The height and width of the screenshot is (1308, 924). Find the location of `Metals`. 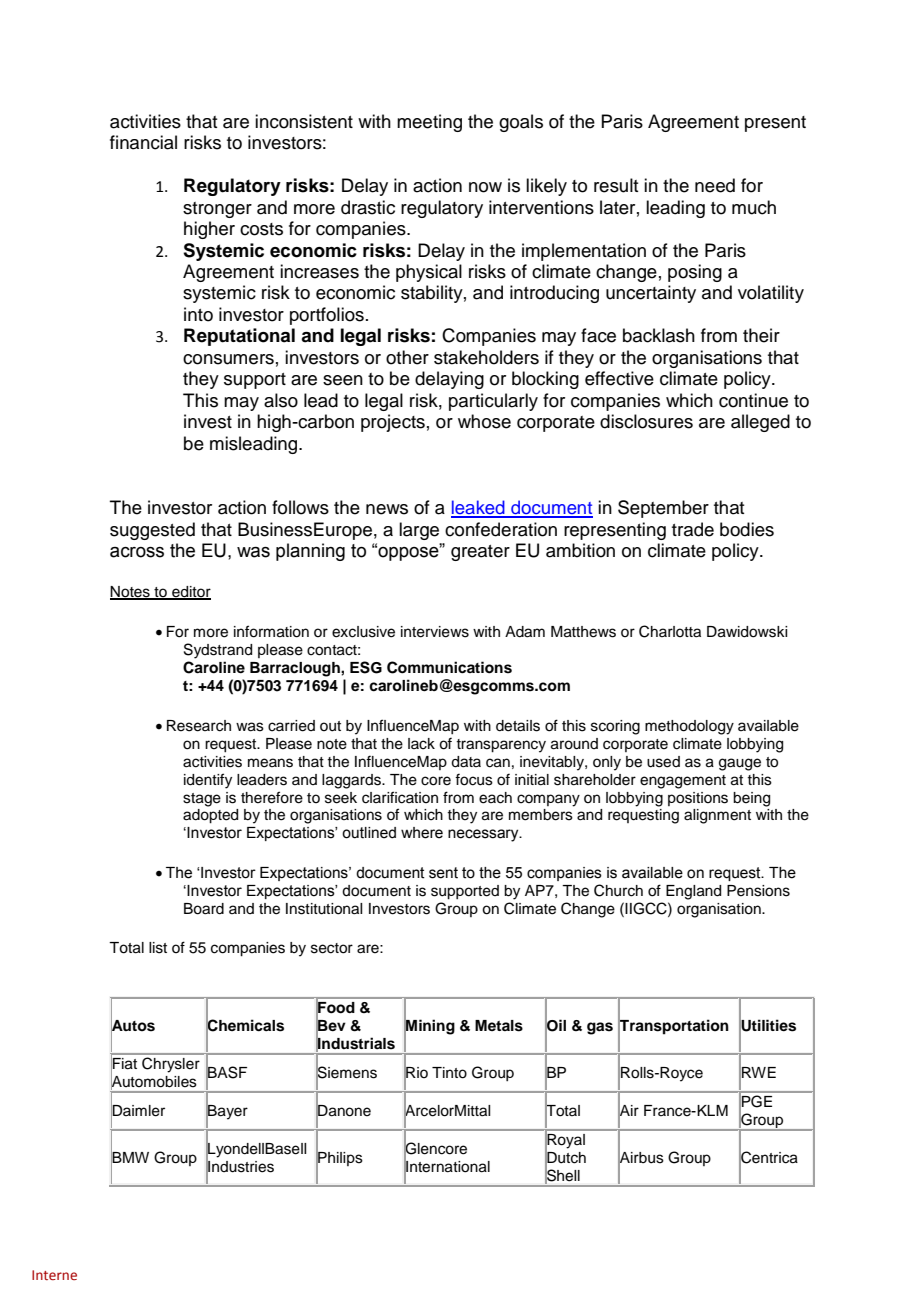

Metals is located at coordinates (499, 1026).
